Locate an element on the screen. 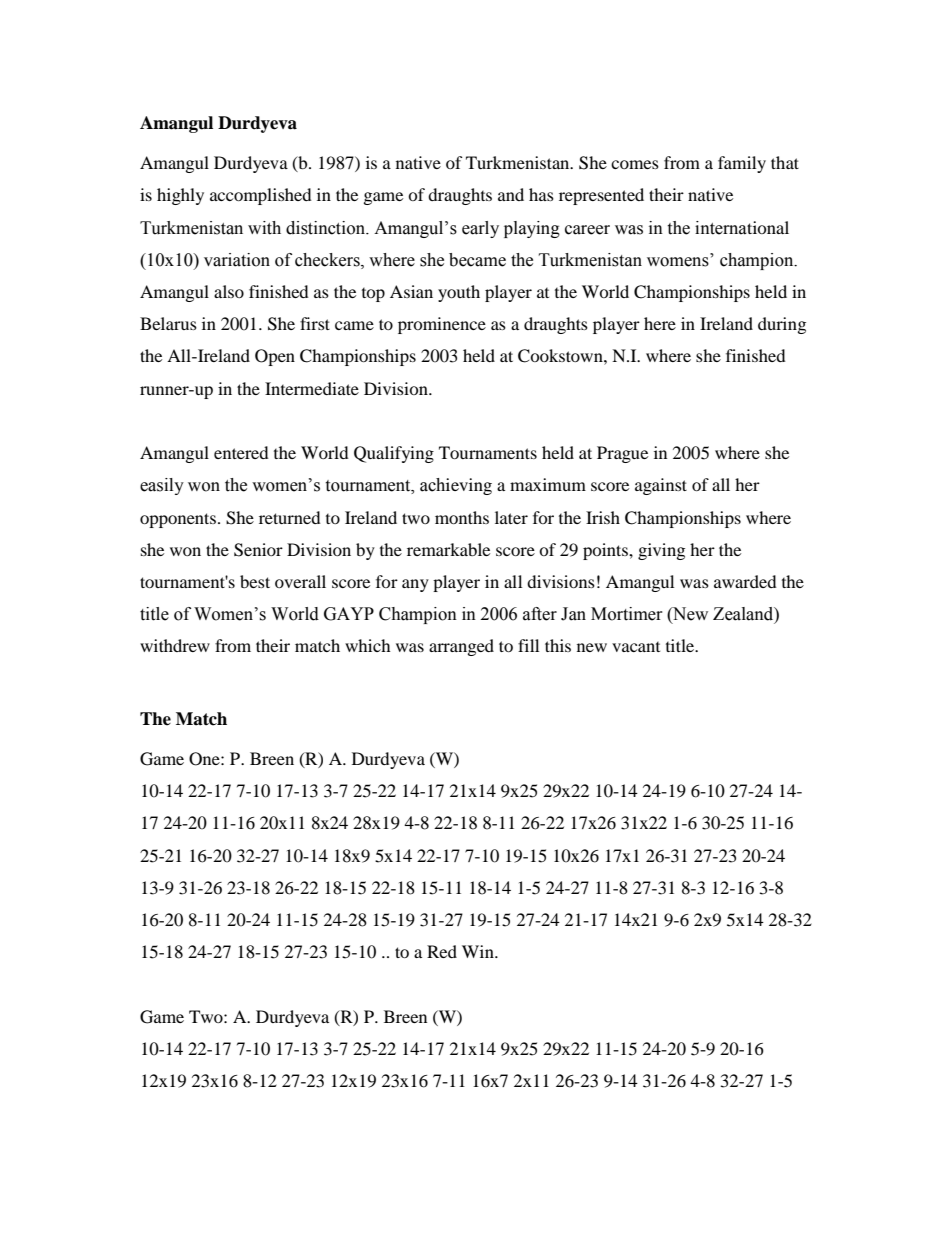  family is located at coordinates (742, 164).
